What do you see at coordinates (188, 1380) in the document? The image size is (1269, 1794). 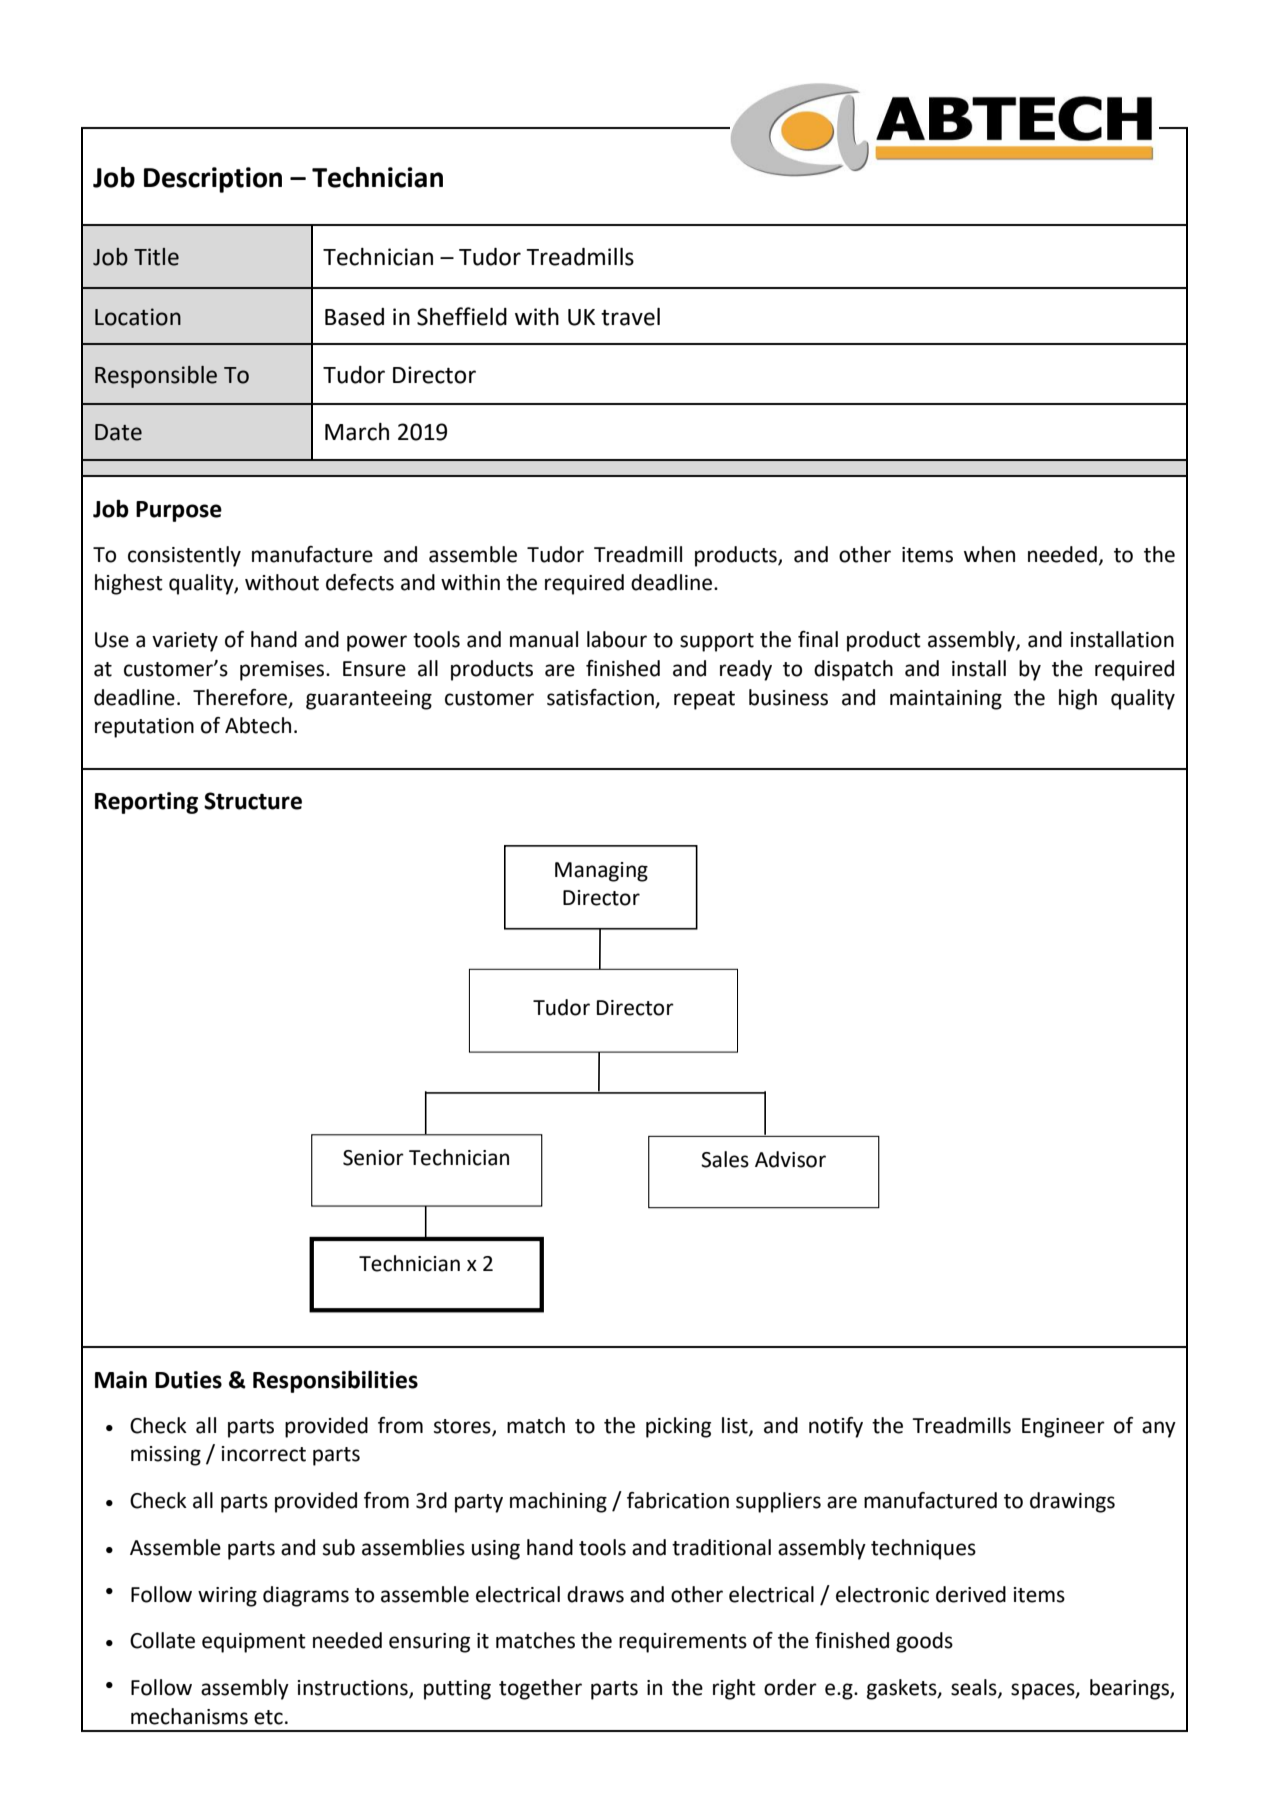 I see `Duties` at bounding box center [188, 1380].
